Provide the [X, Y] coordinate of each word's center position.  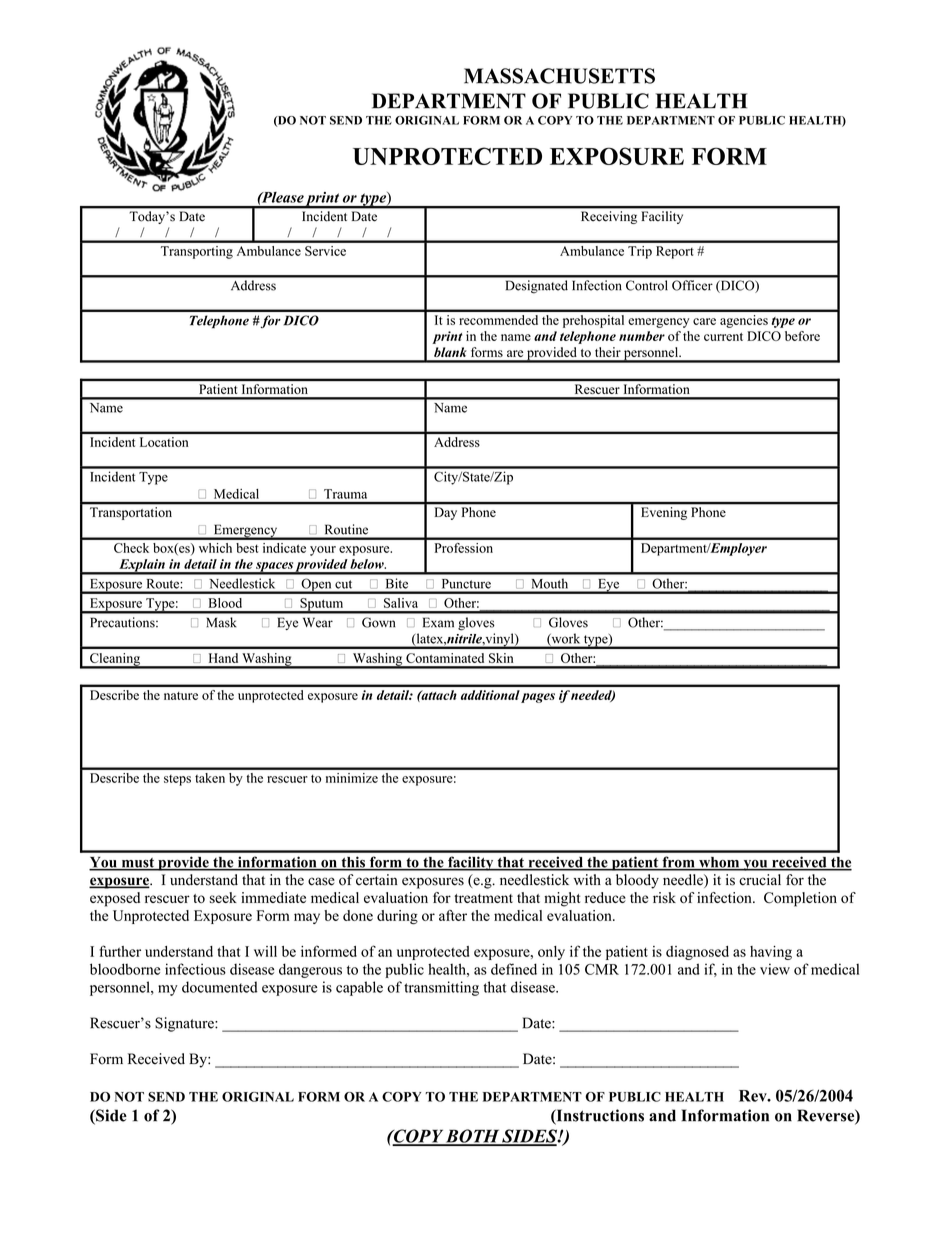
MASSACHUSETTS [559, 76]
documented [220, 987]
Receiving [609, 217]
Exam [438, 622]
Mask [221, 622]
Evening [664, 513]
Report [675, 252]
